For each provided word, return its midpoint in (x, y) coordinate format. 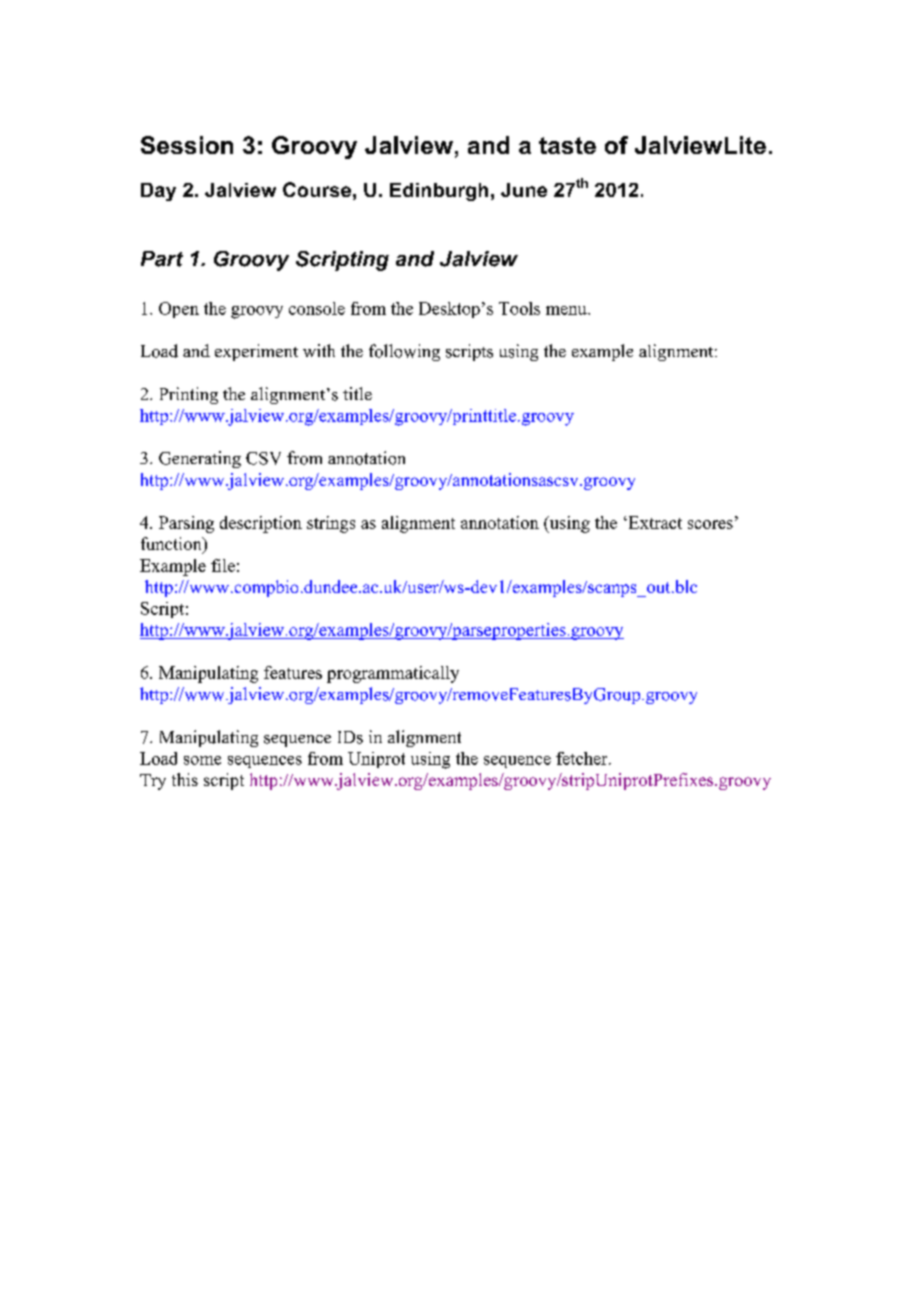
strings (331, 524)
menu (567, 310)
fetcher (583, 758)
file (223, 565)
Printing (189, 395)
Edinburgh (439, 192)
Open (179, 310)
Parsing (186, 524)
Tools (519, 308)
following (404, 352)
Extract (654, 522)
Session (187, 145)
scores (710, 524)
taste (567, 145)
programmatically (393, 674)
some (202, 760)
